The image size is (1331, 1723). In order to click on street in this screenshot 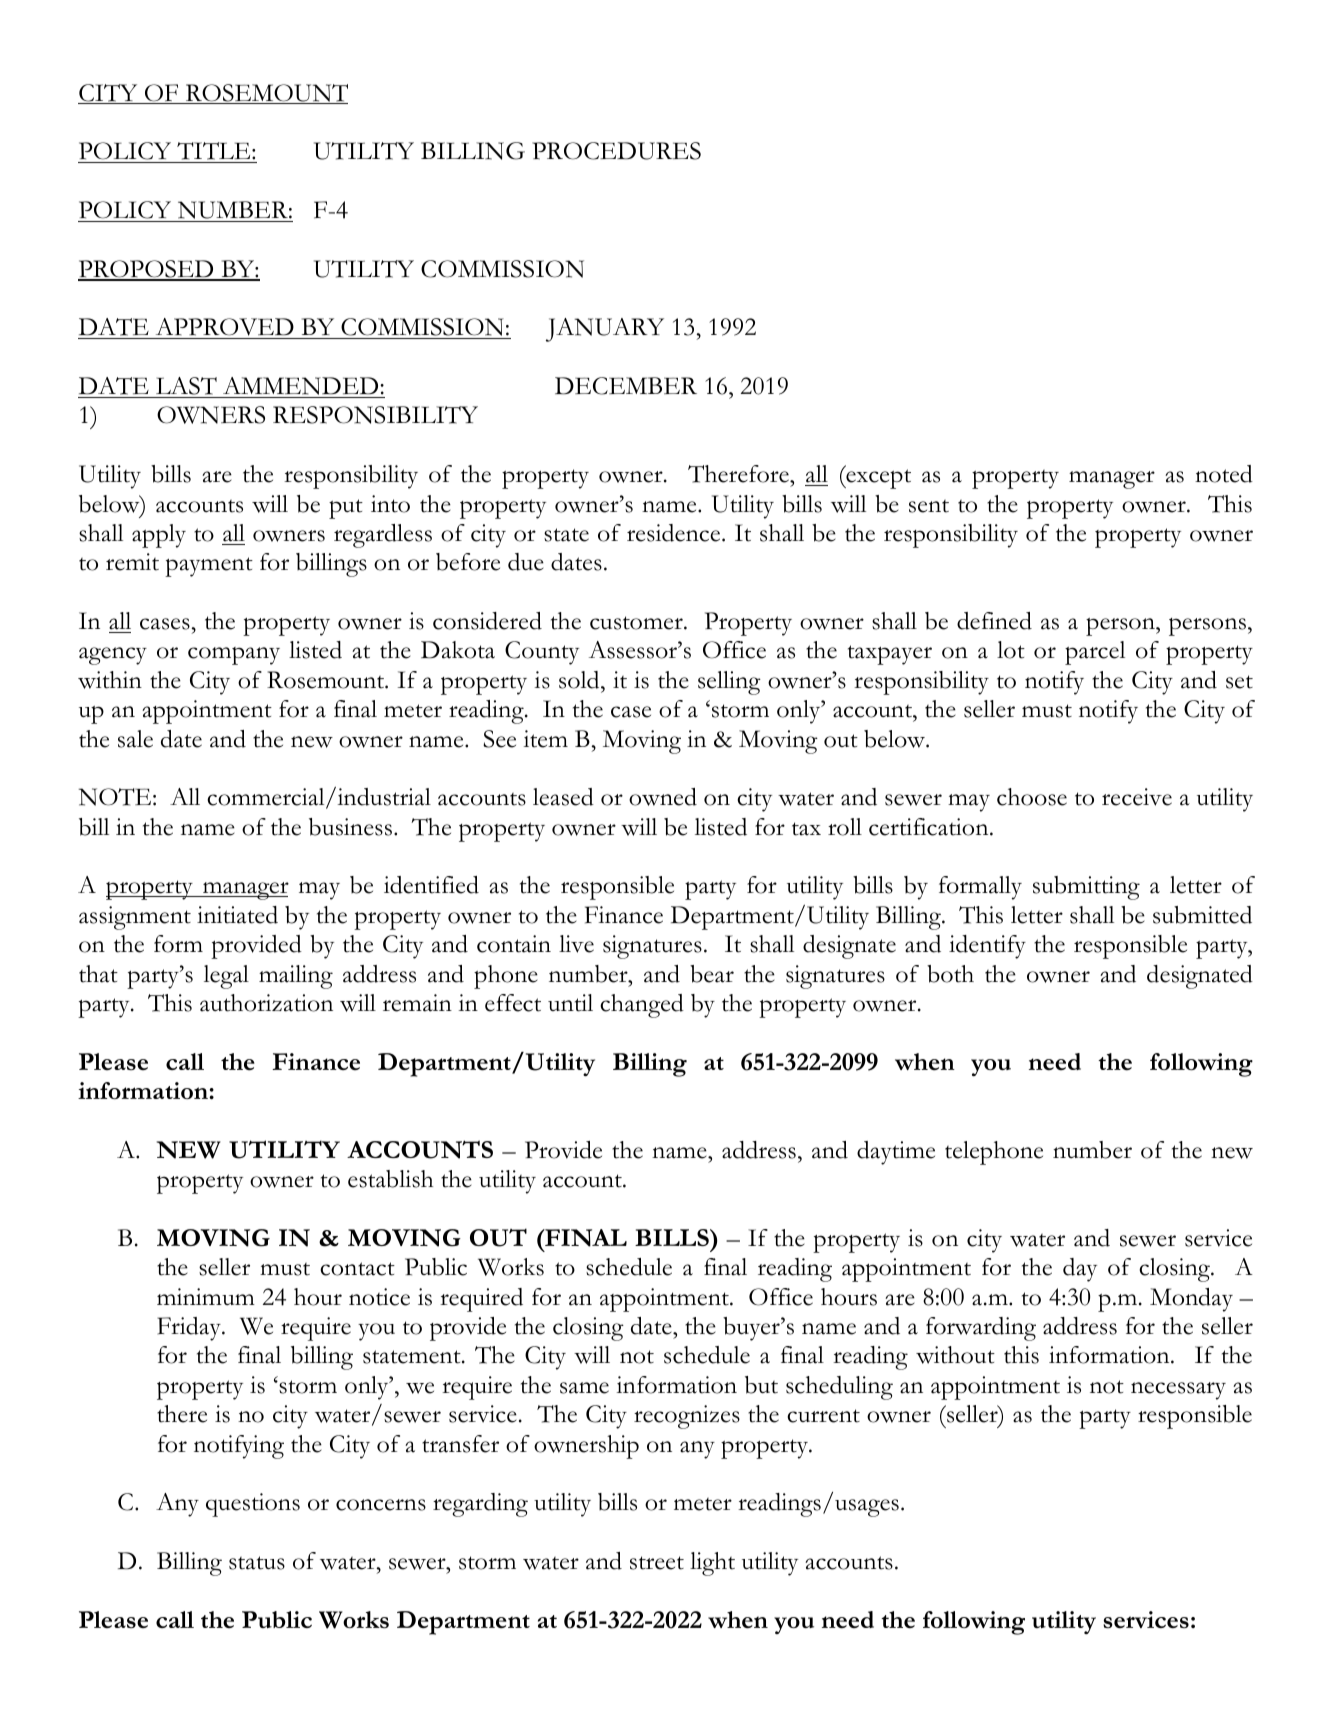, I will do `click(657, 1563)`.
